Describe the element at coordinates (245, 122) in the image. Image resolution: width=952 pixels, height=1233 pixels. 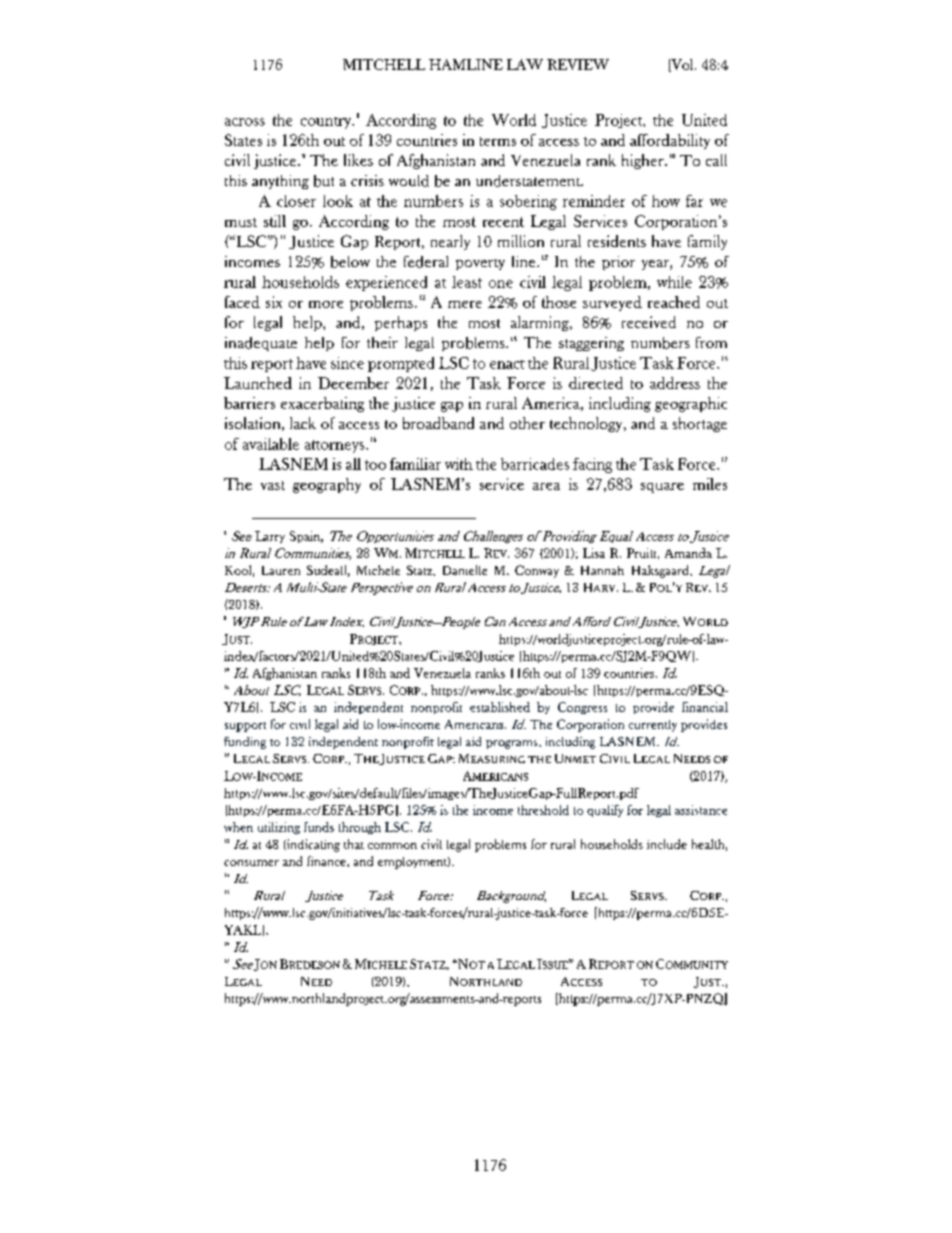
I see `across` at that location.
